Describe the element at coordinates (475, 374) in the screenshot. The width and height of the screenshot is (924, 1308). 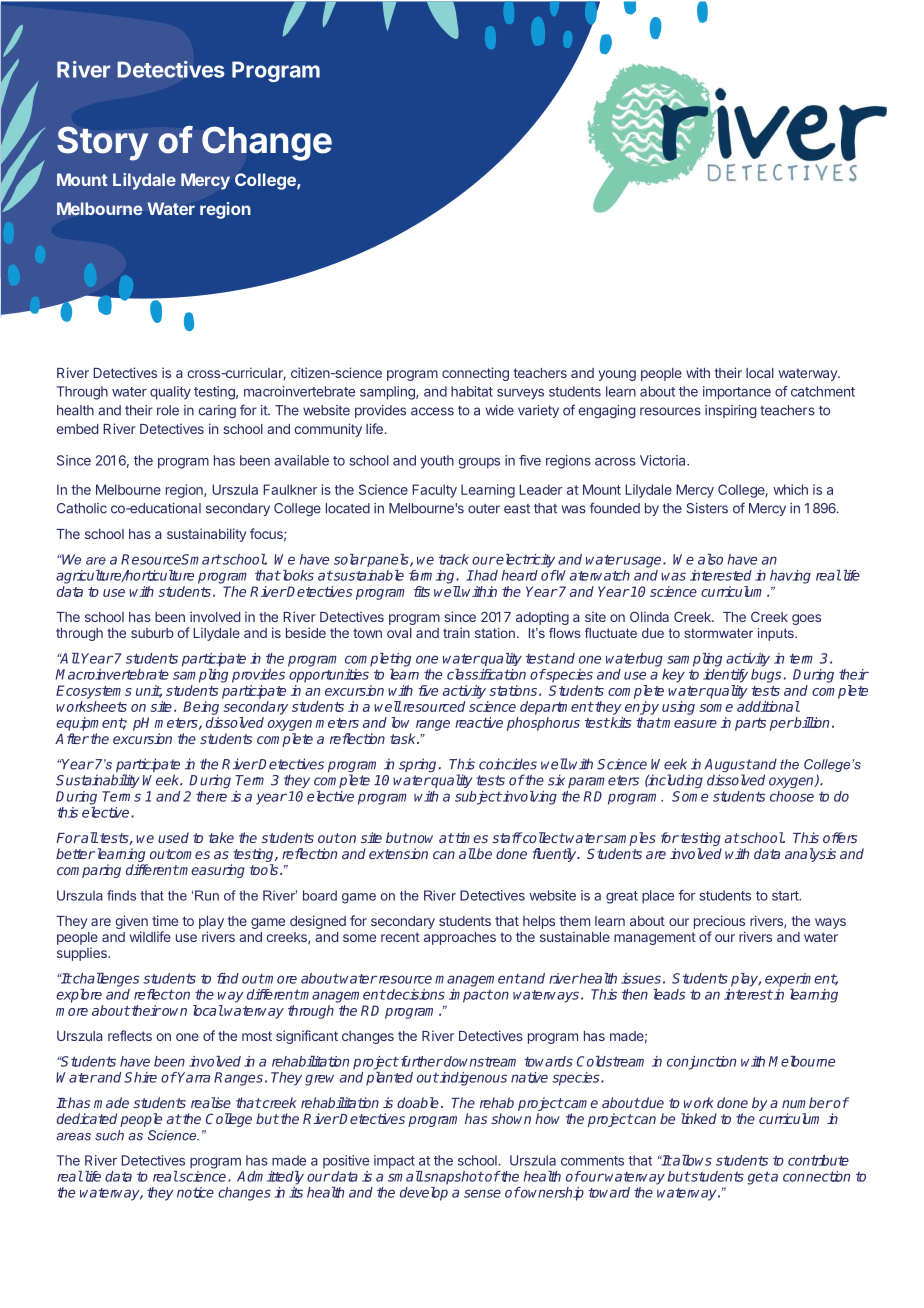
I see `connecting` at that location.
